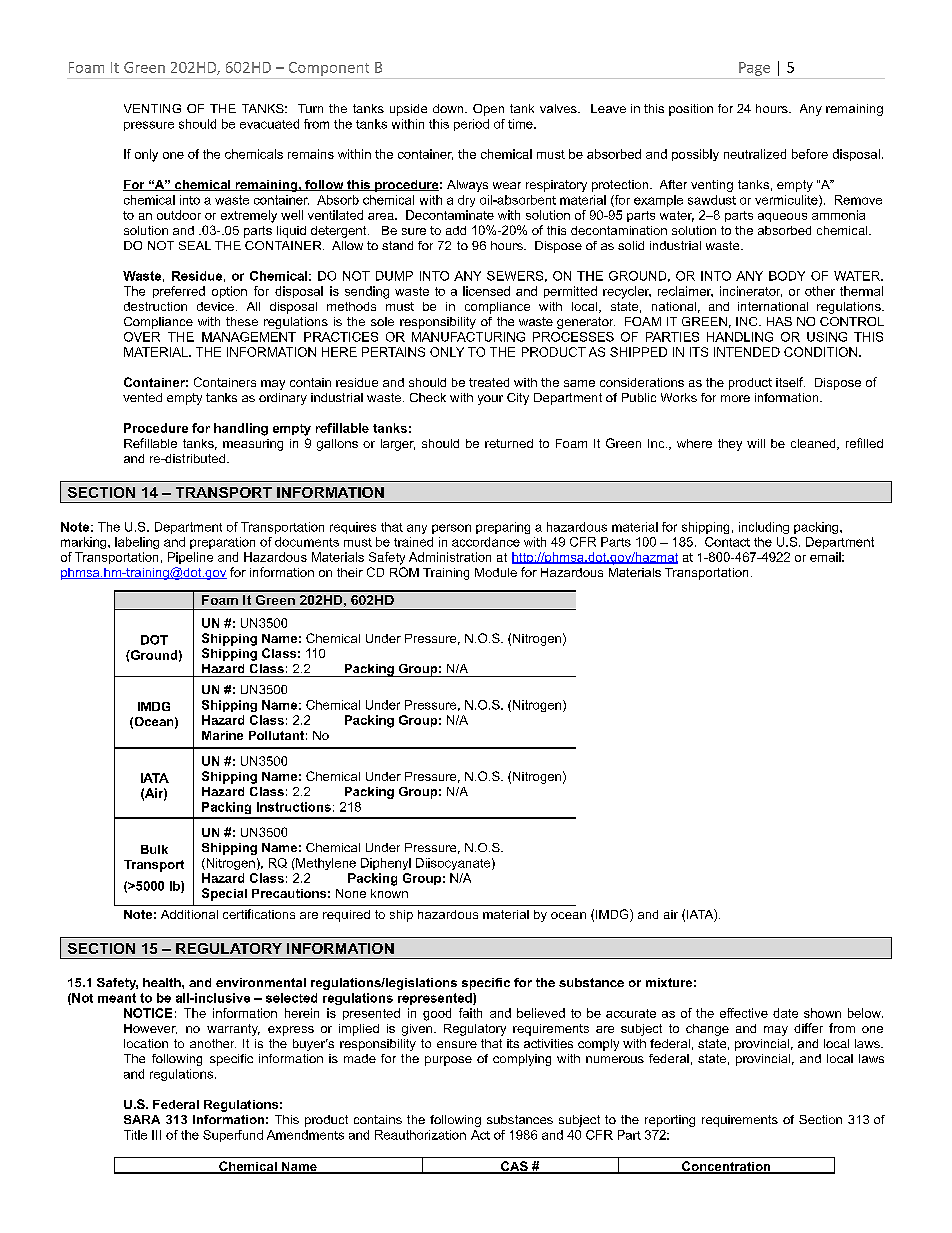 Image resolution: width=952 pixels, height=1233 pixels. What do you see at coordinates (727, 542) in the screenshot?
I see `Contact` at bounding box center [727, 542].
